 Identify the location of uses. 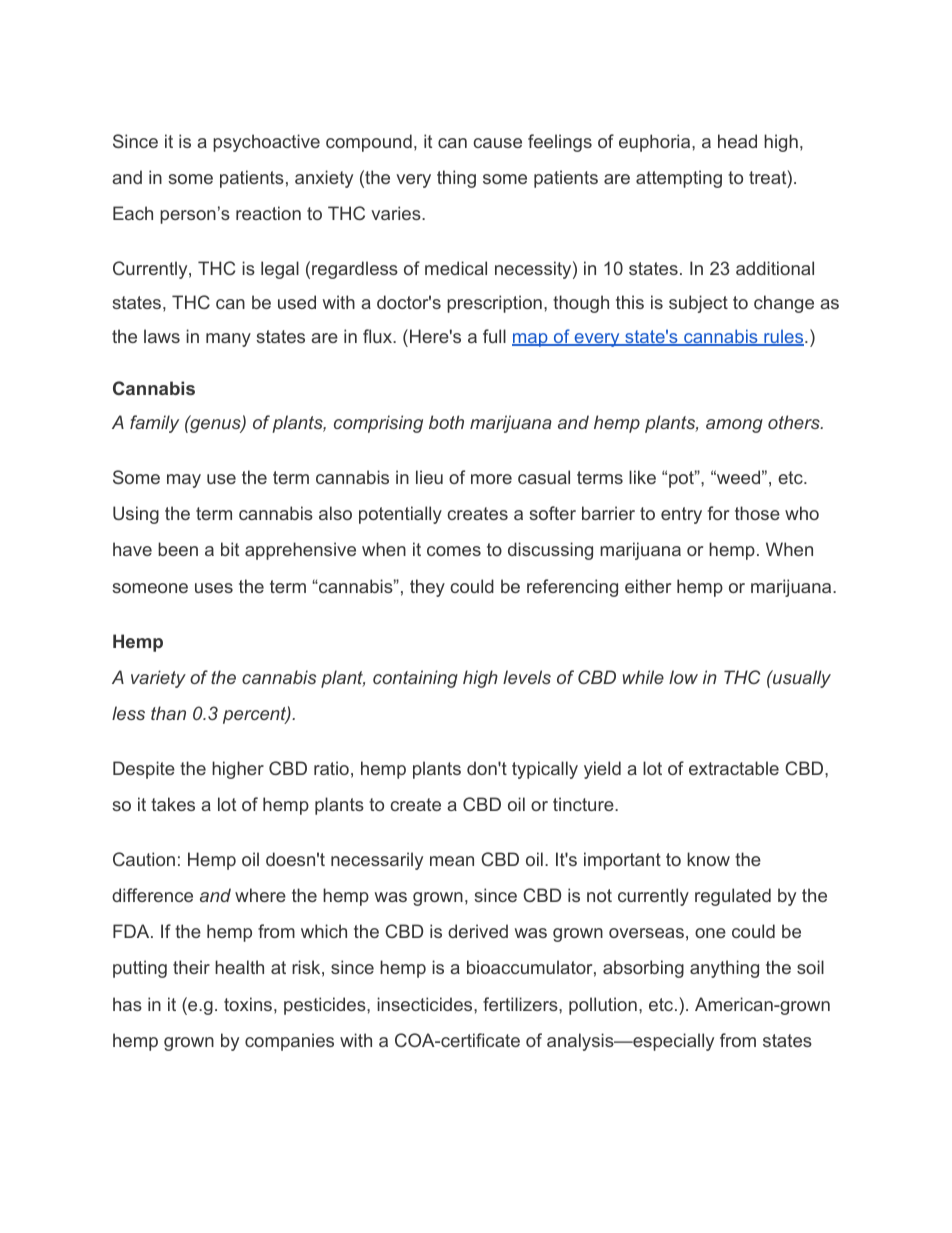
(214, 588).
